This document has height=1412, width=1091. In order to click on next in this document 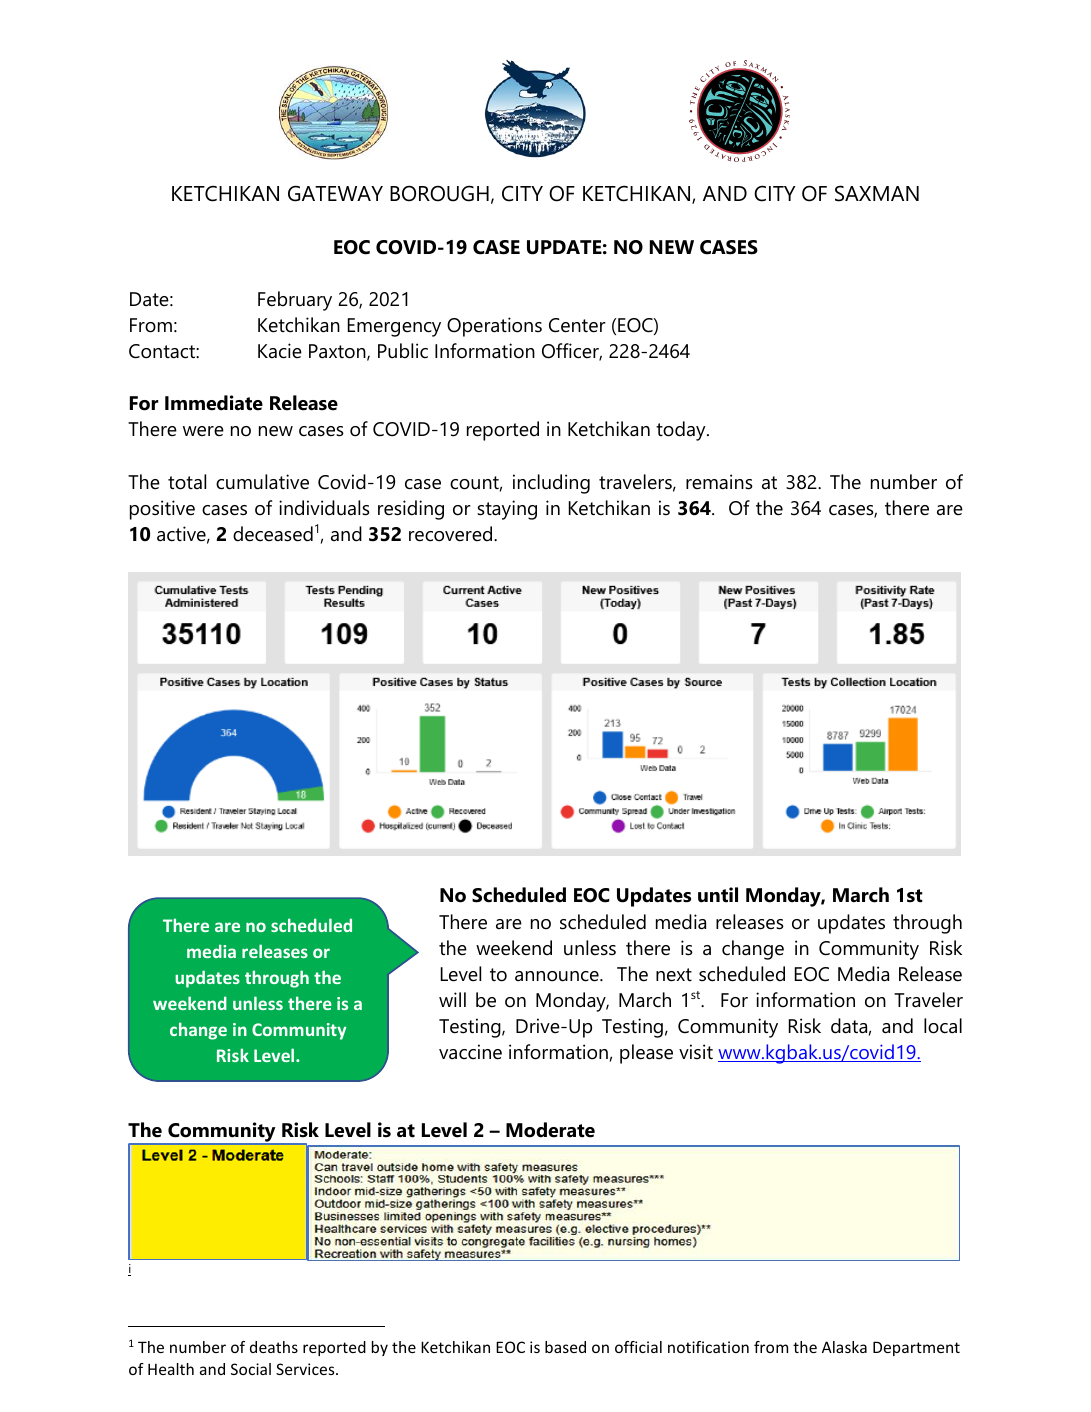, I will do `click(674, 975)`.
